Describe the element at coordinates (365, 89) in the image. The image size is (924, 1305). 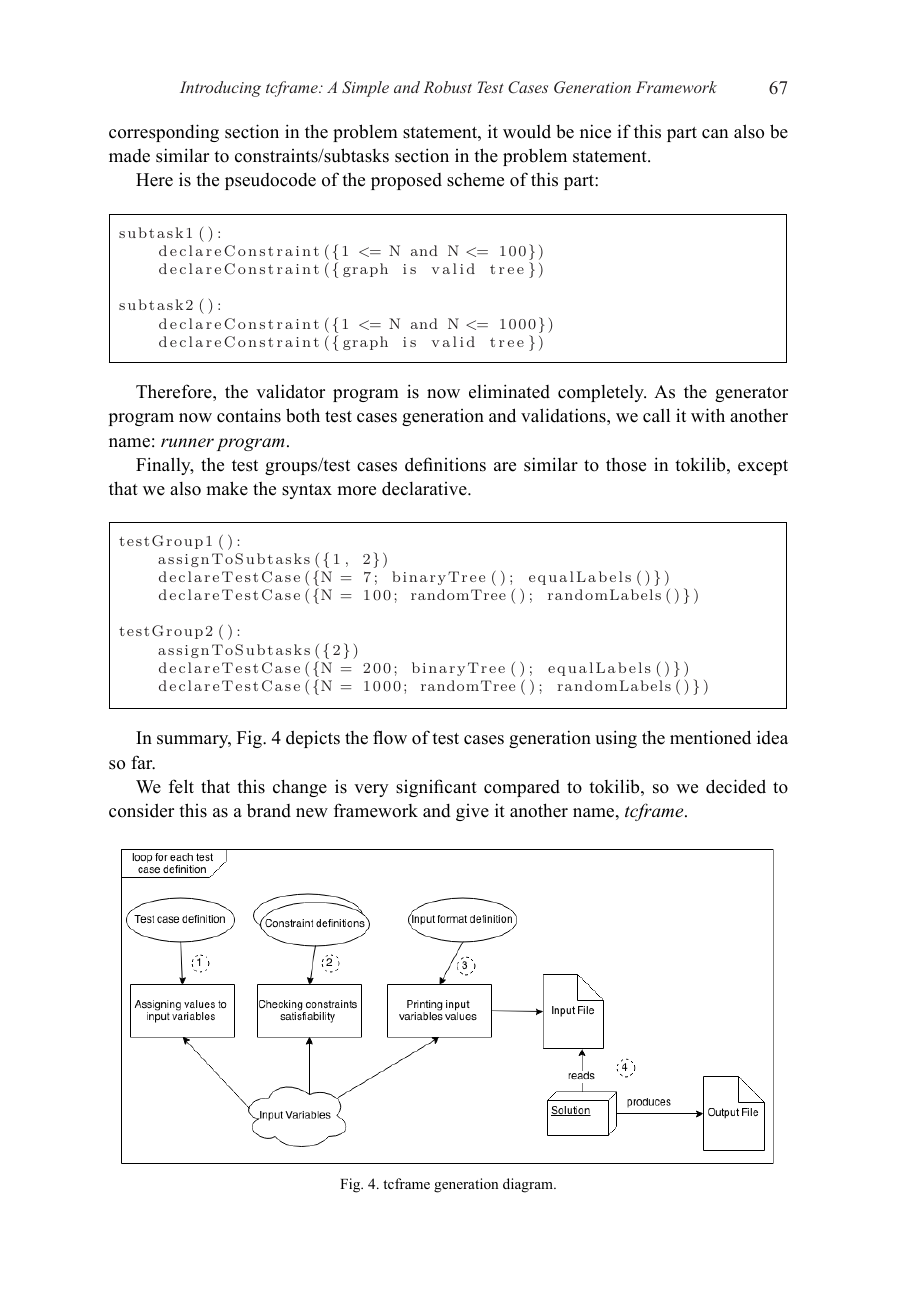
I see `Simple` at that location.
